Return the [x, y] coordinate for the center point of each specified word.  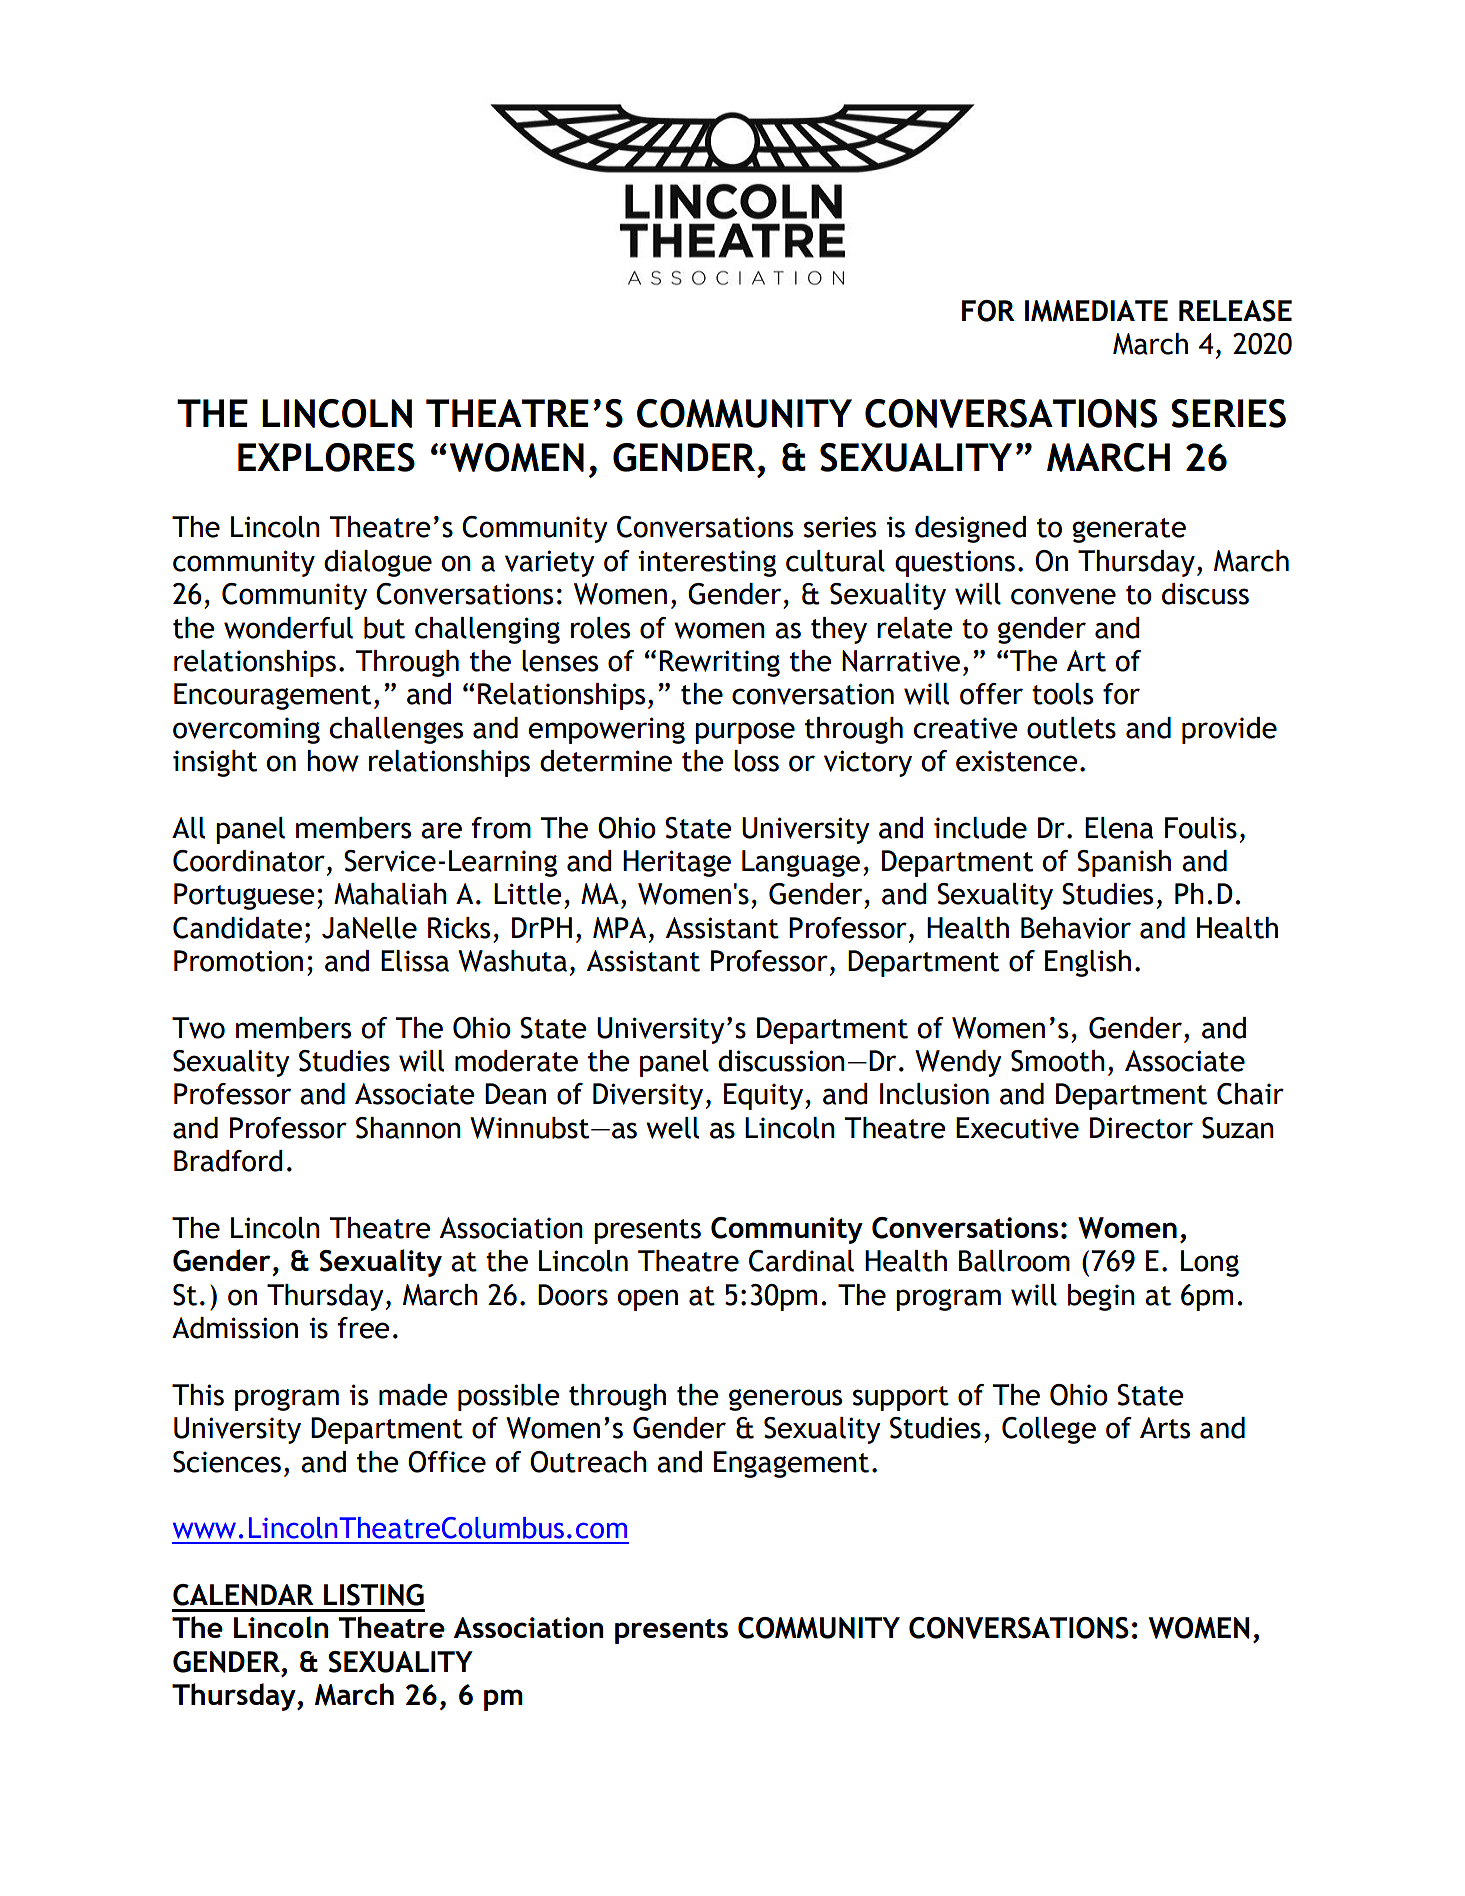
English [1088, 963]
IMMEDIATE [1096, 311]
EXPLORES [326, 457]
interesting [707, 563]
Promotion [238, 961]
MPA [619, 928]
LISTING [374, 1595]
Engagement [791, 1464]
